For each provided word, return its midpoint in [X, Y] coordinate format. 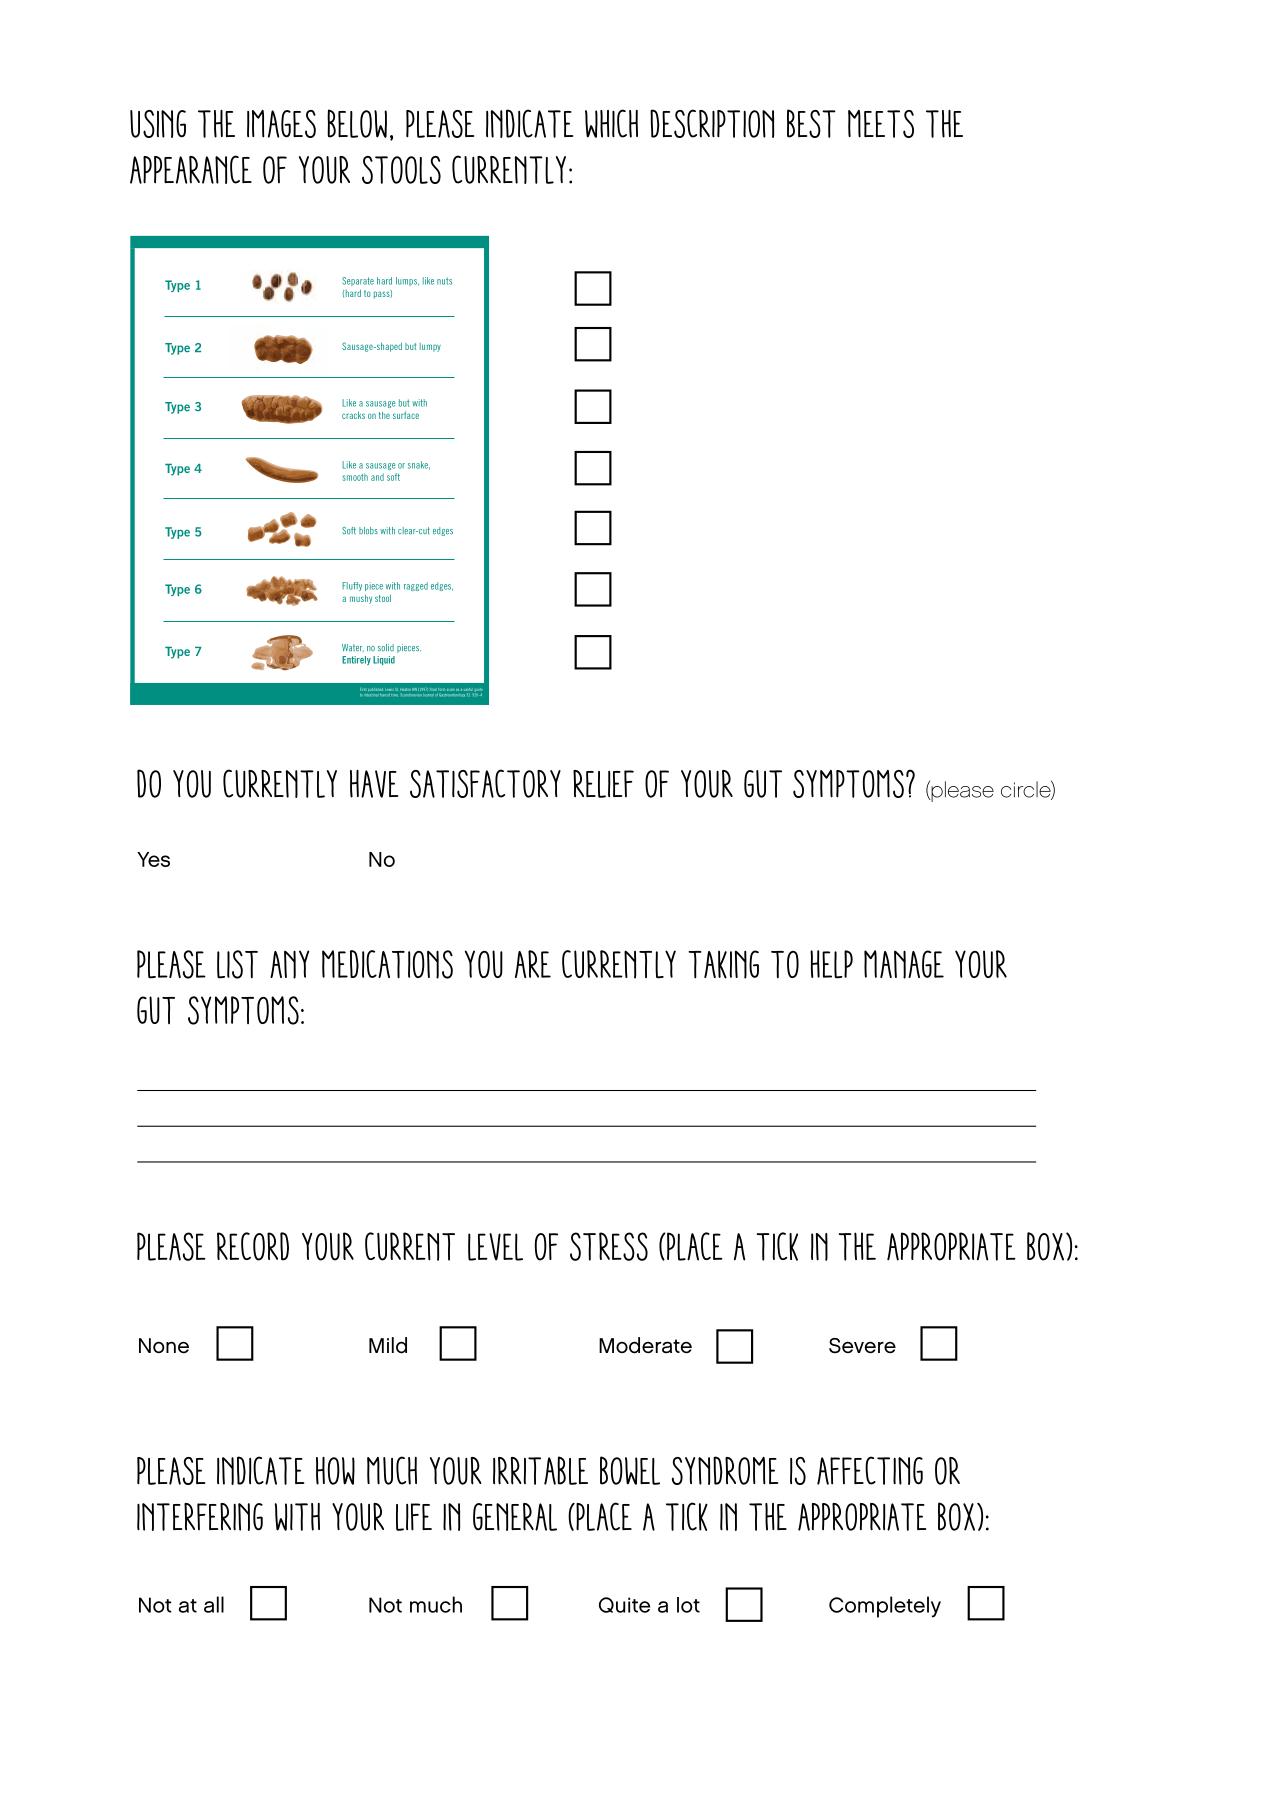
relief [603, 784]
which [611, 123]
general [515, 1517]
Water [353, 648]
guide [478, 691]
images [281, 124]
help [831, 964]
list [237, 964]
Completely [885, 1607]
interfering [200, 1517]
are [533, 964]
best [811, 123]
